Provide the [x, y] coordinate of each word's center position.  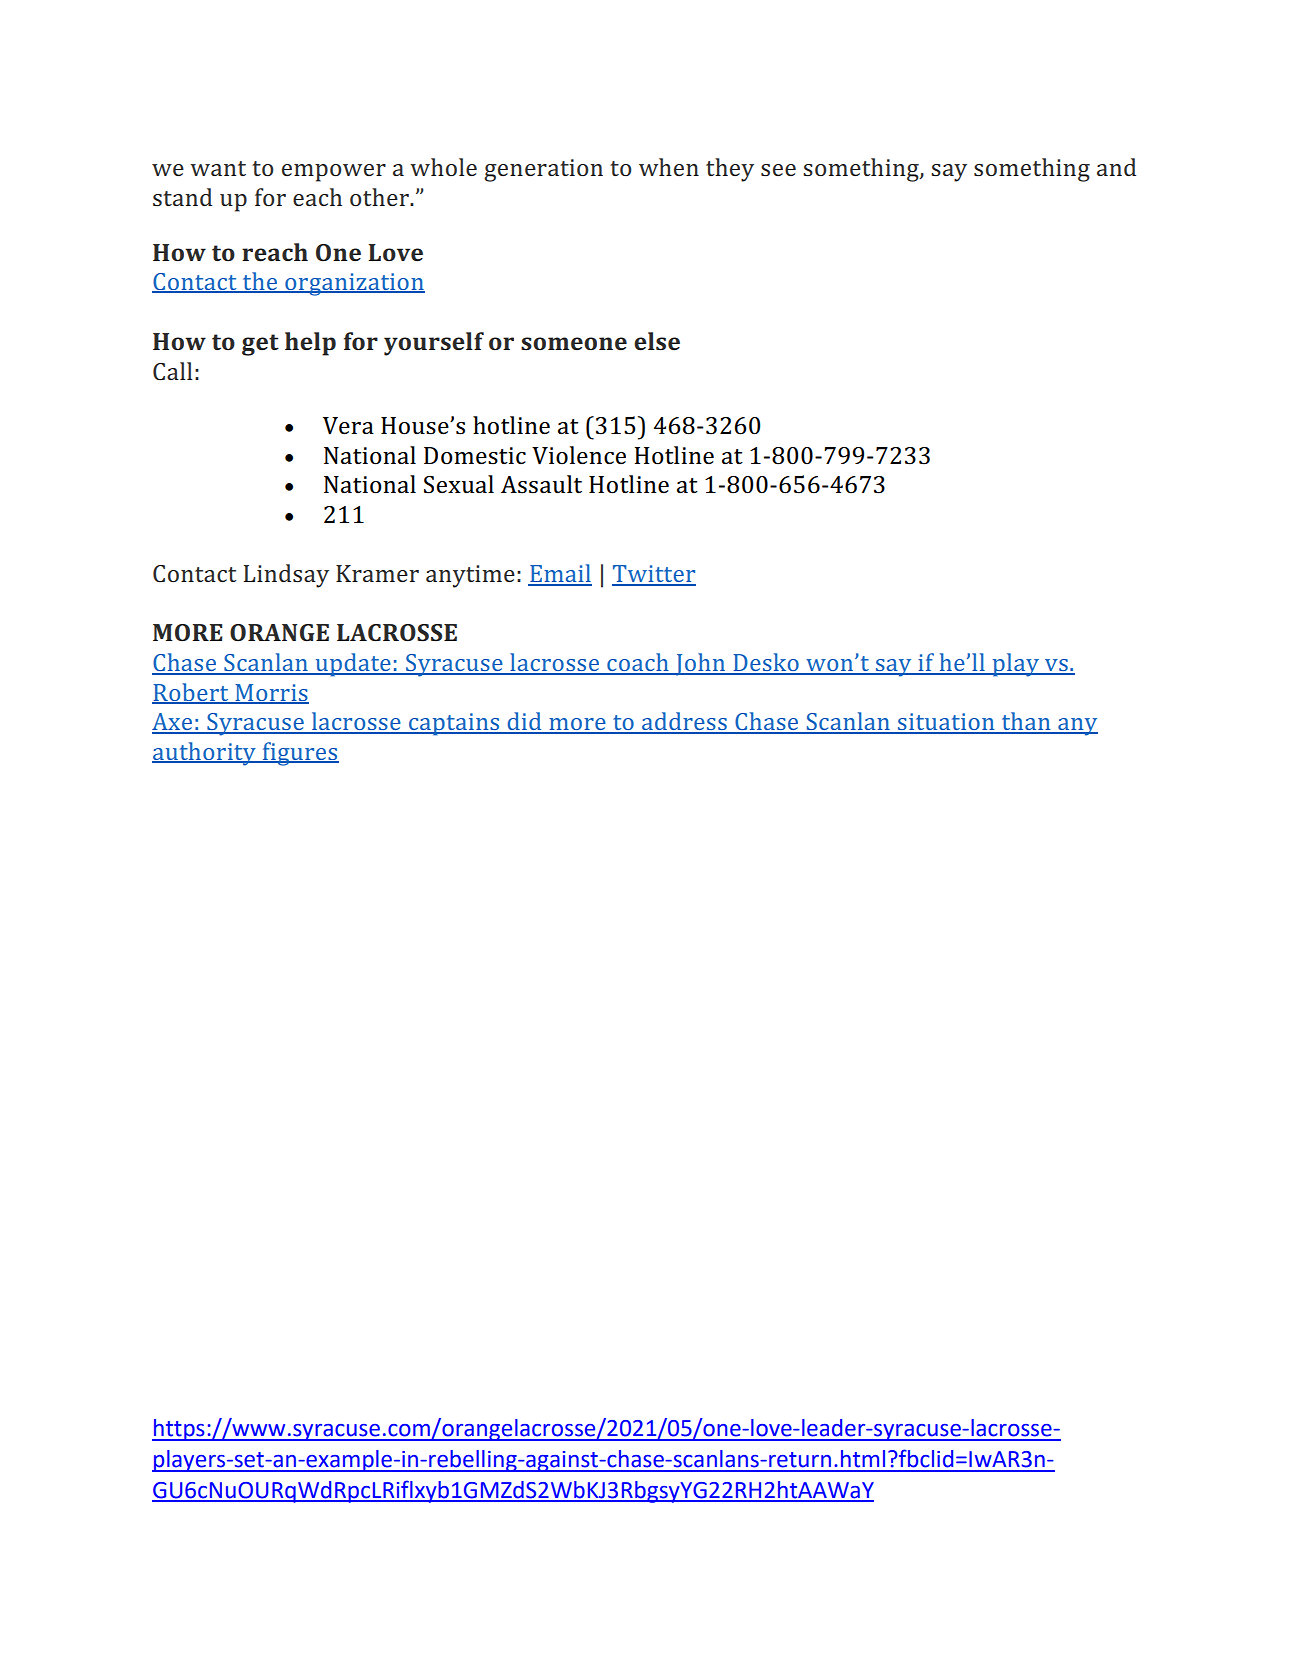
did [524, 722]
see [778, 170]
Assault [541, 484]
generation [543, 170]
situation [946, 723]
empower [334, 173]
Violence [579, 455]
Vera [348, 426]
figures [299, 754]
